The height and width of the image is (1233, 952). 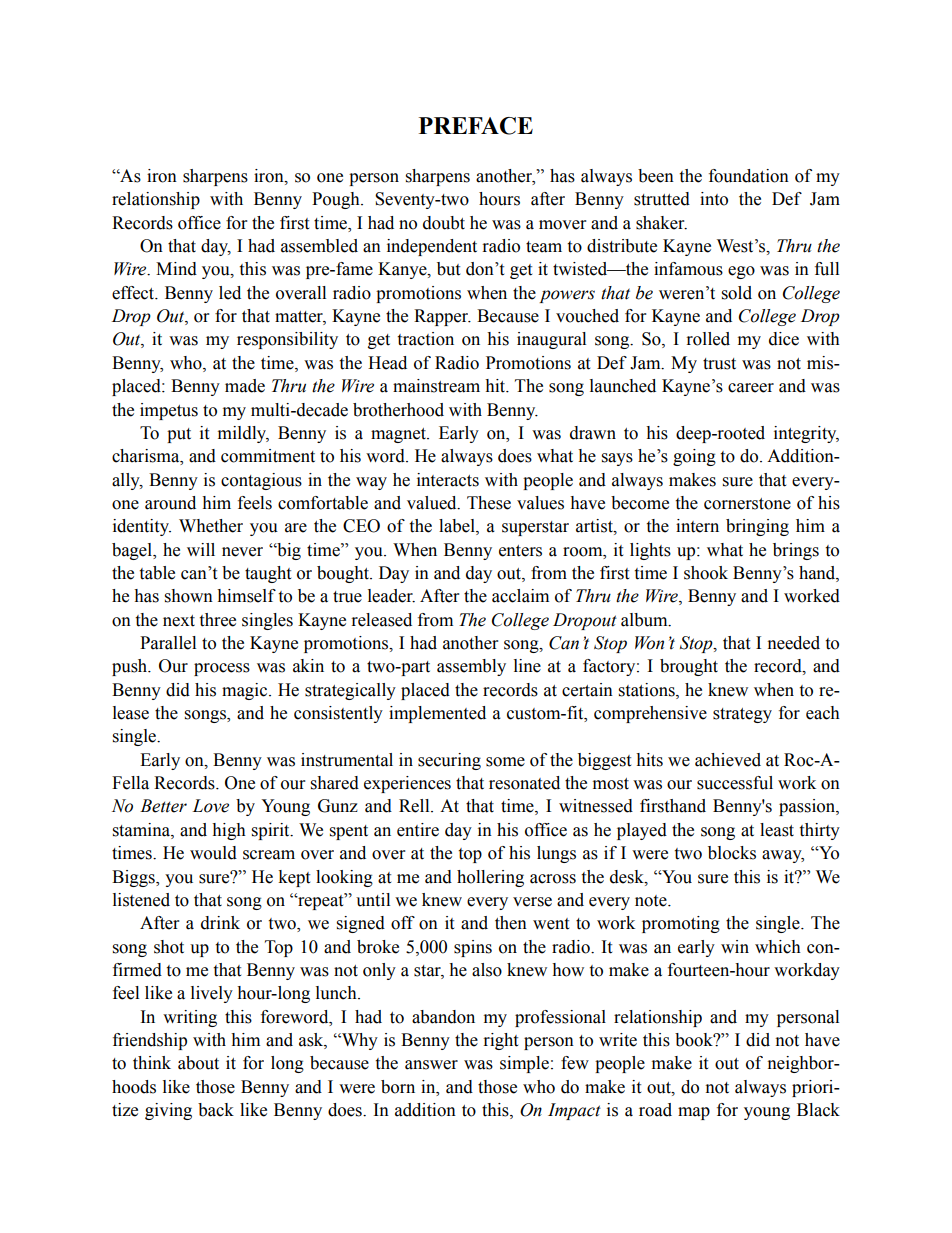 What do you see at coordinates (198, 1063) in the image?
I see `about` at bounding box center [198, 1063].
